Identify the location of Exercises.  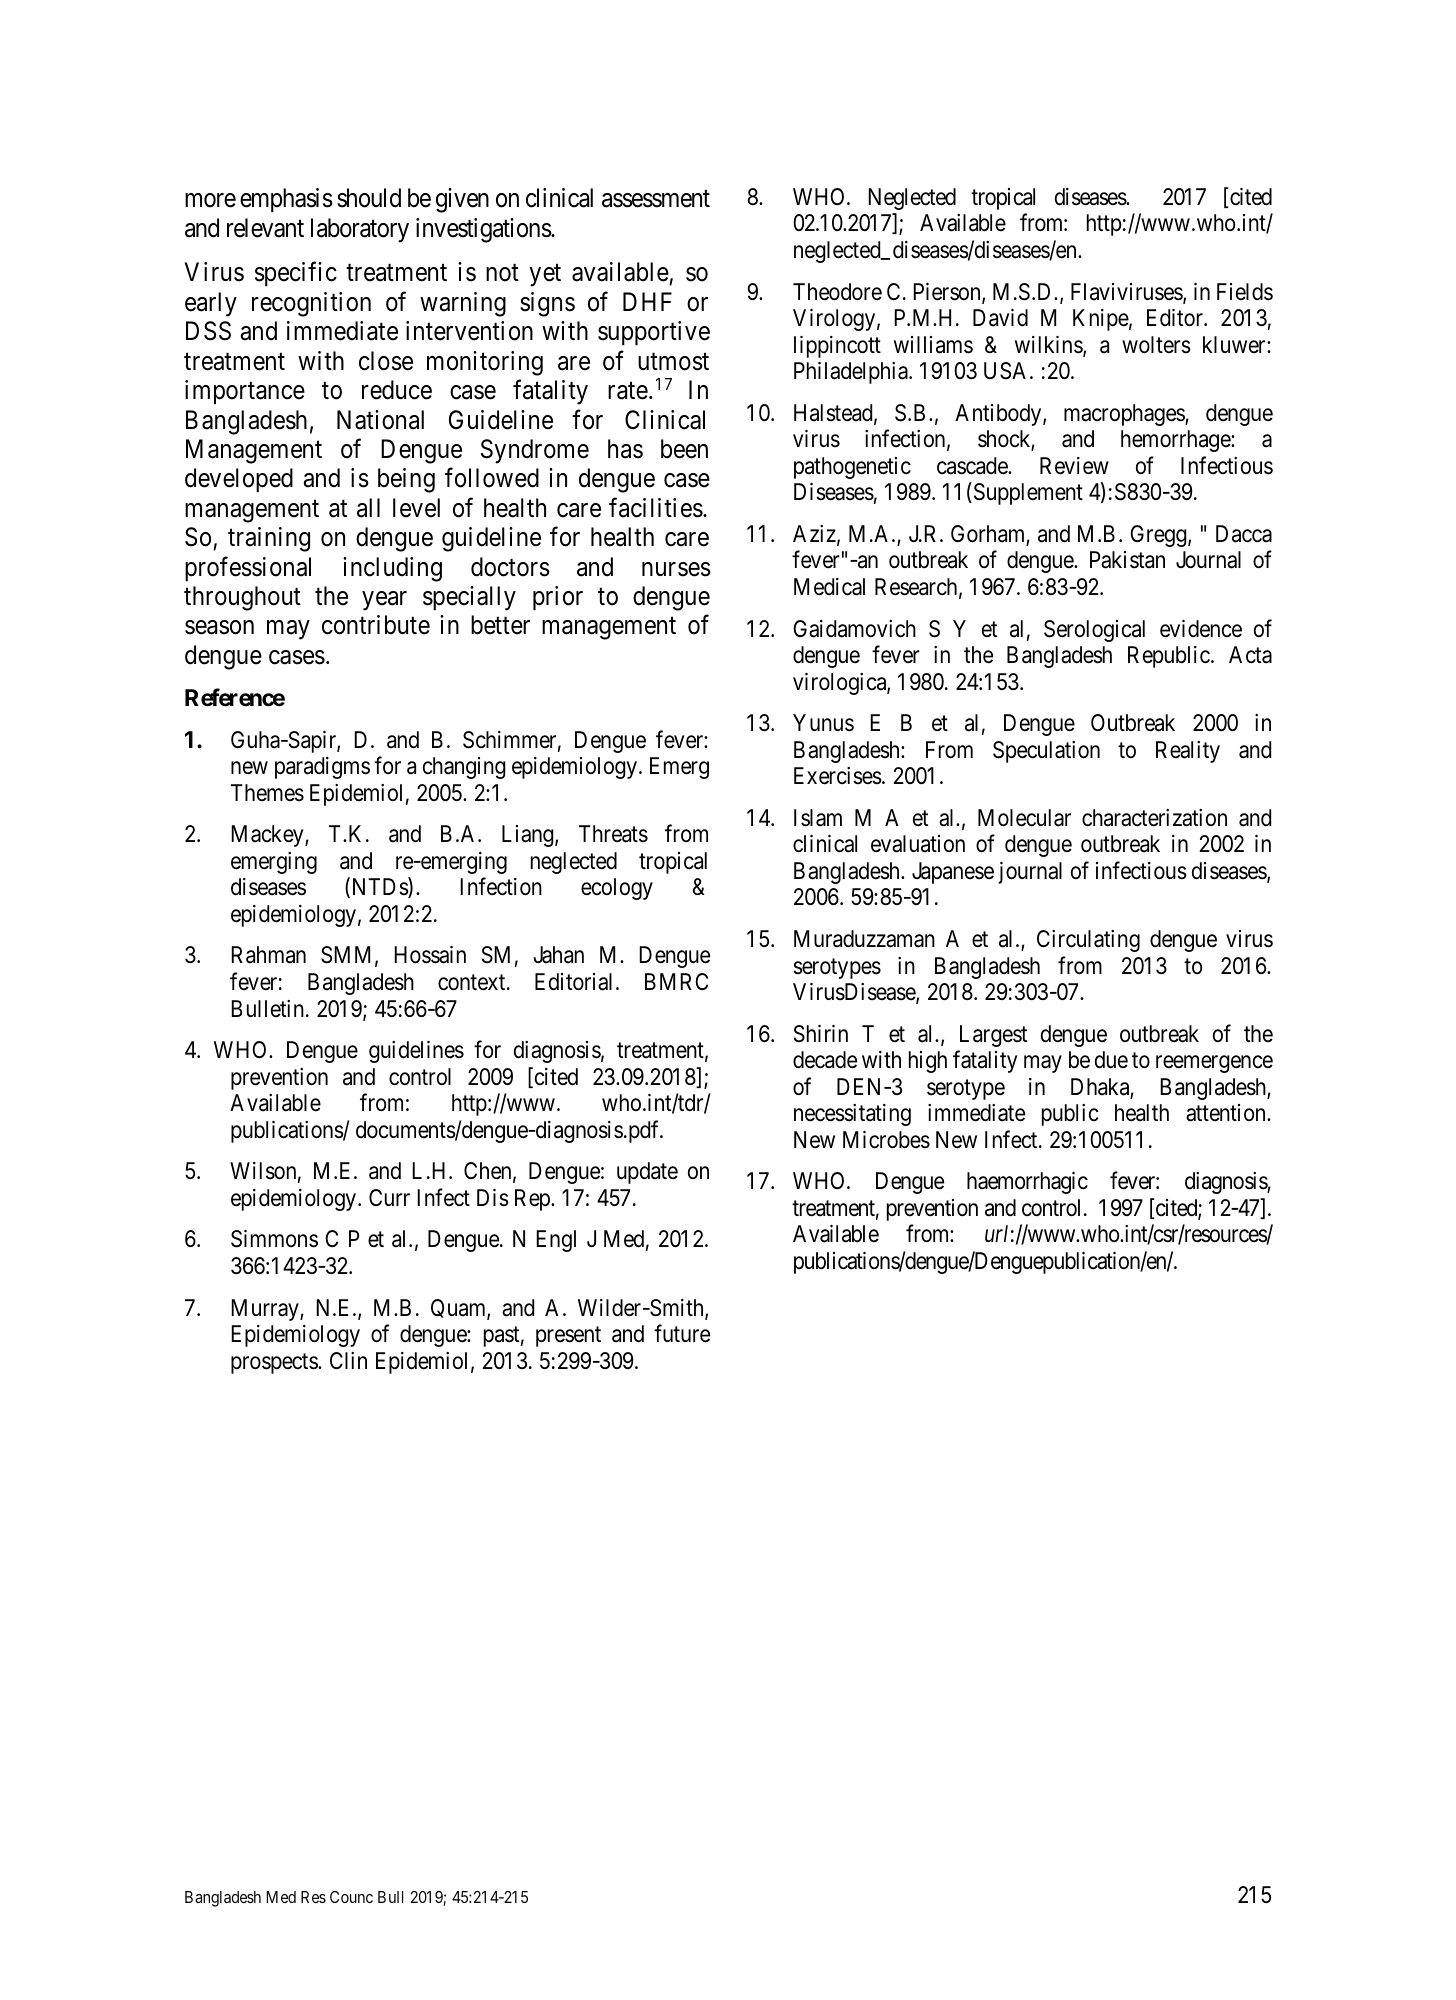
(838, 776).
